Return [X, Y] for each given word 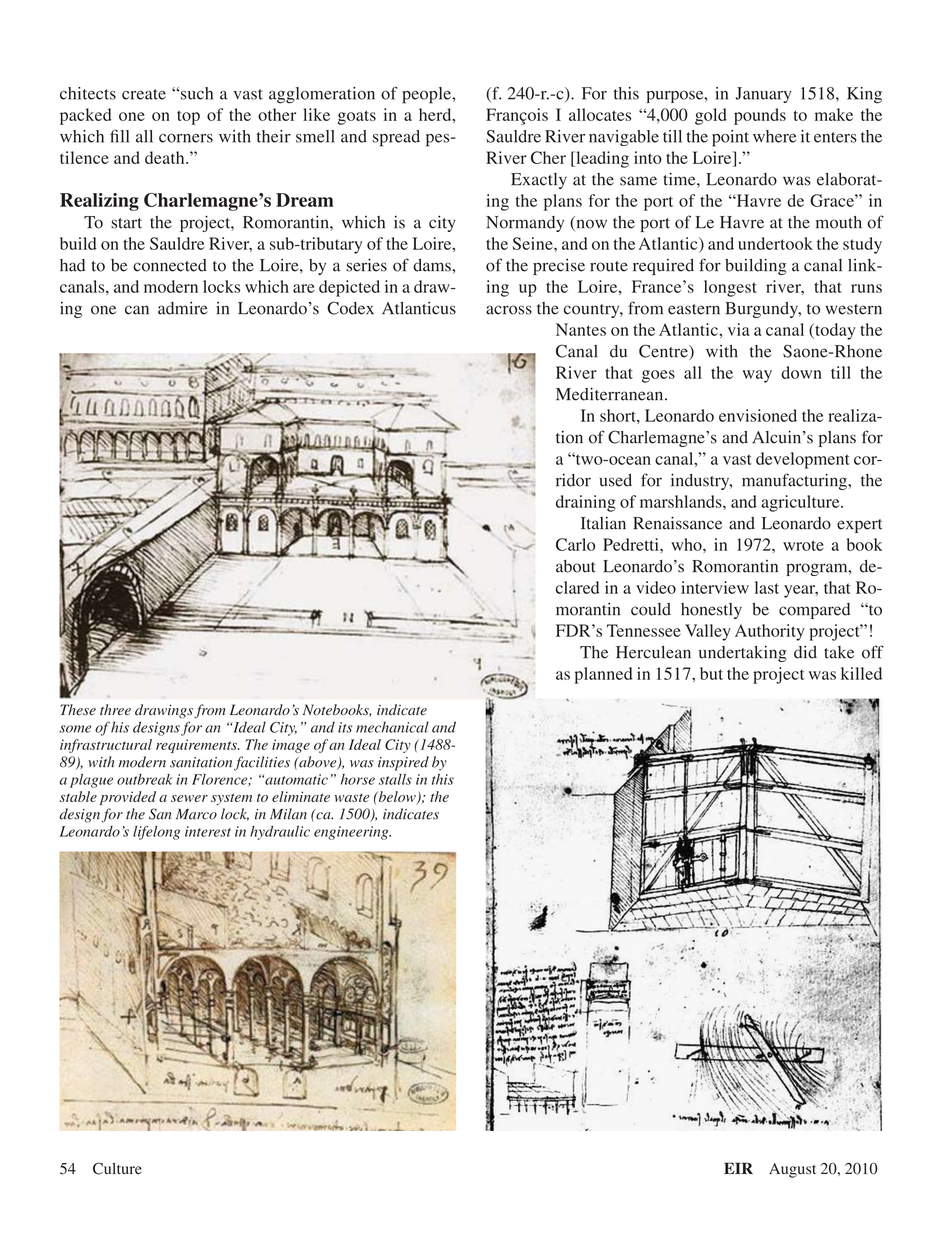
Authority [770, 632]
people [427, 95]
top [188, 117]
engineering [352, 833]
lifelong [156, 833]
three [115, 709]
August [792, 1170]
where [775, 136]
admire [183, 308]
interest [208, 831]
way [757, 376]
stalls [395, 779]
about [576, 566]
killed [861, 673]
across [509, 310]
